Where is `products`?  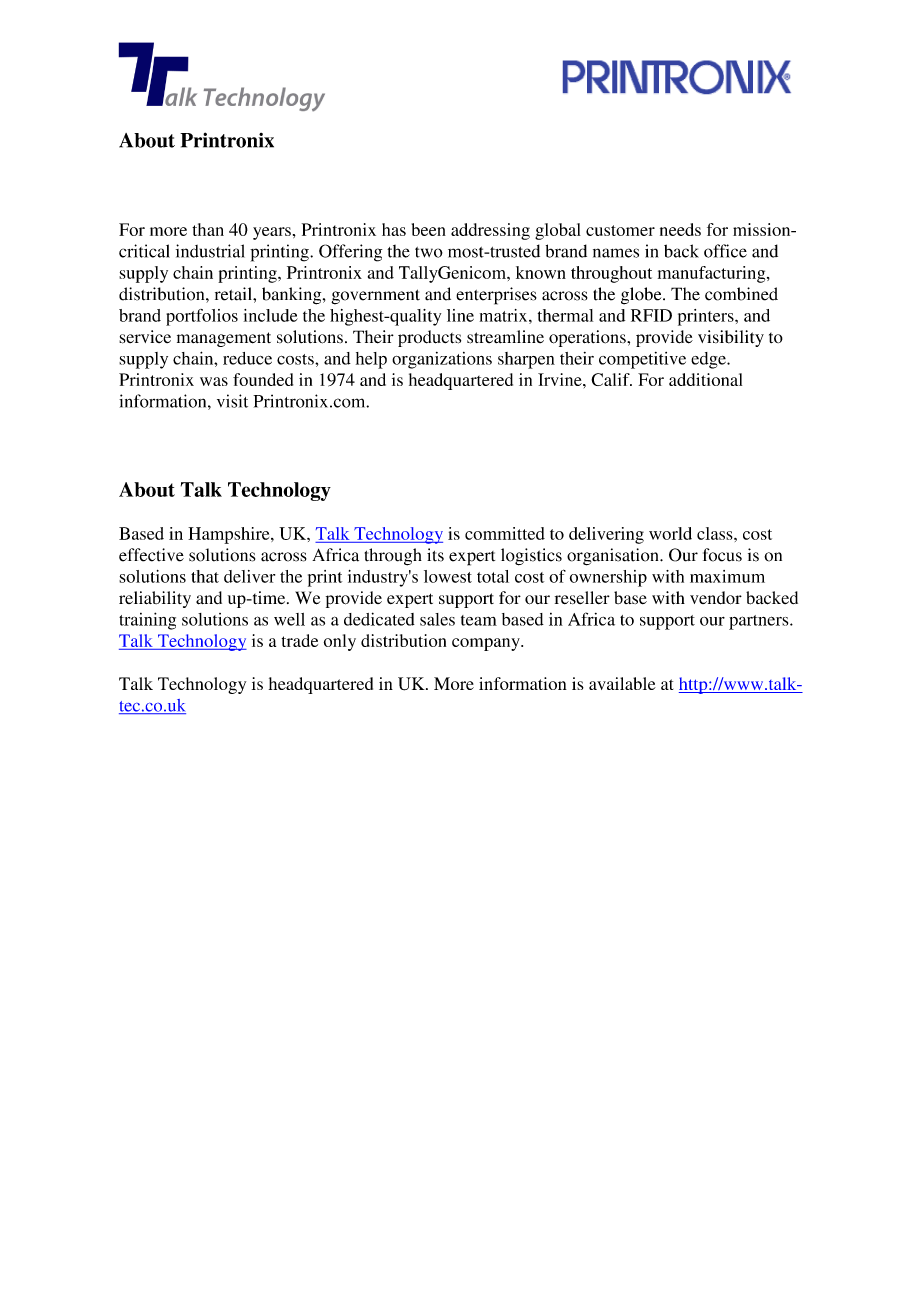 products is located at coordinates (429, 338).
